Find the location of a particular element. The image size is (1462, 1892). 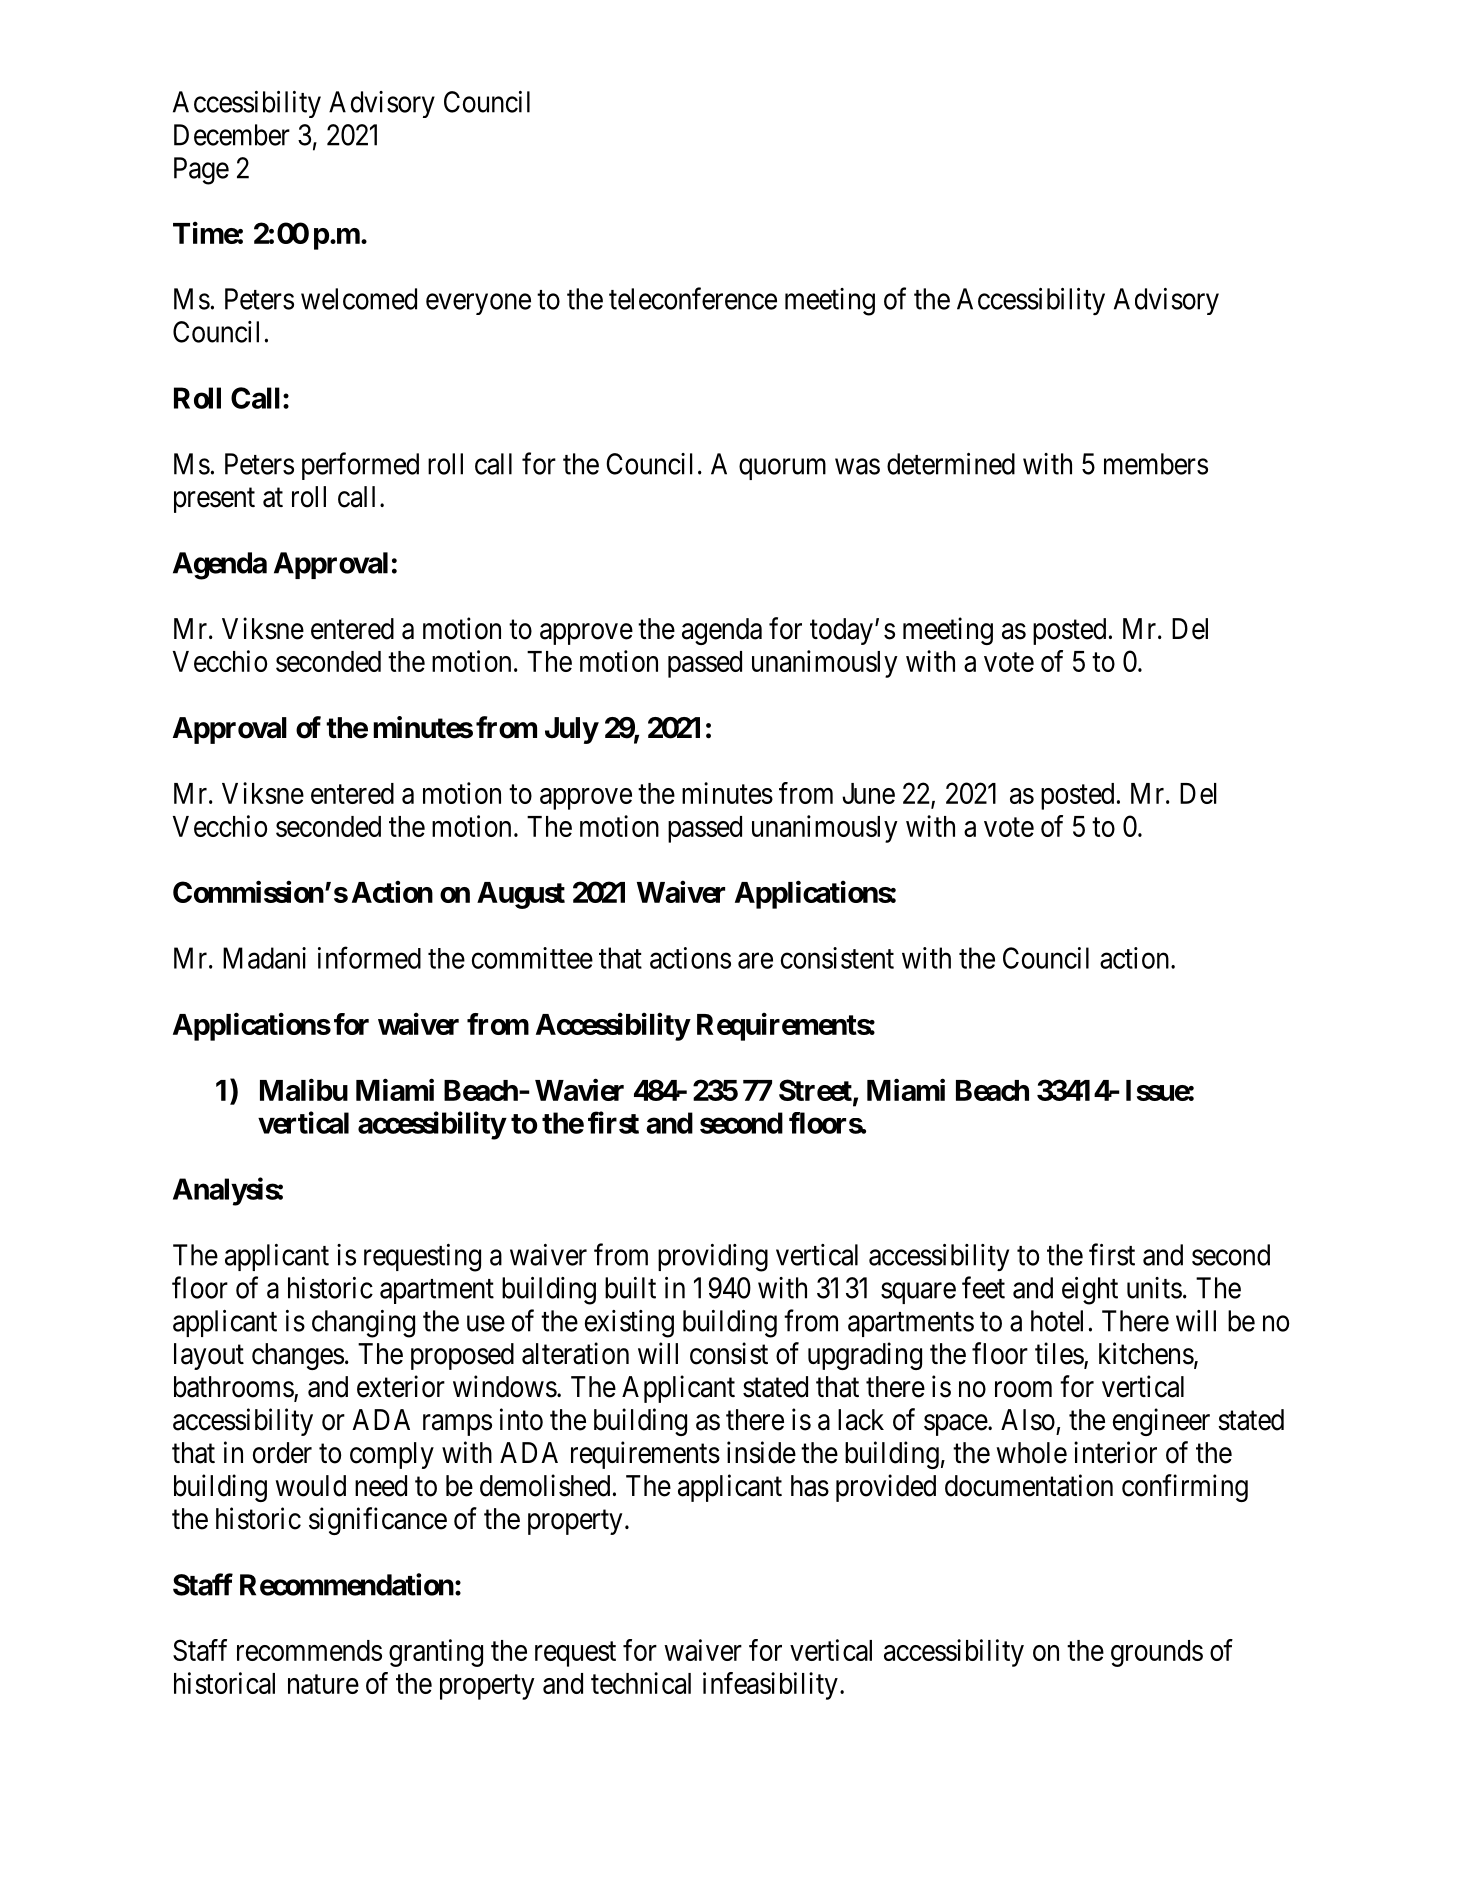

December is located at coordinates (232, 135).
